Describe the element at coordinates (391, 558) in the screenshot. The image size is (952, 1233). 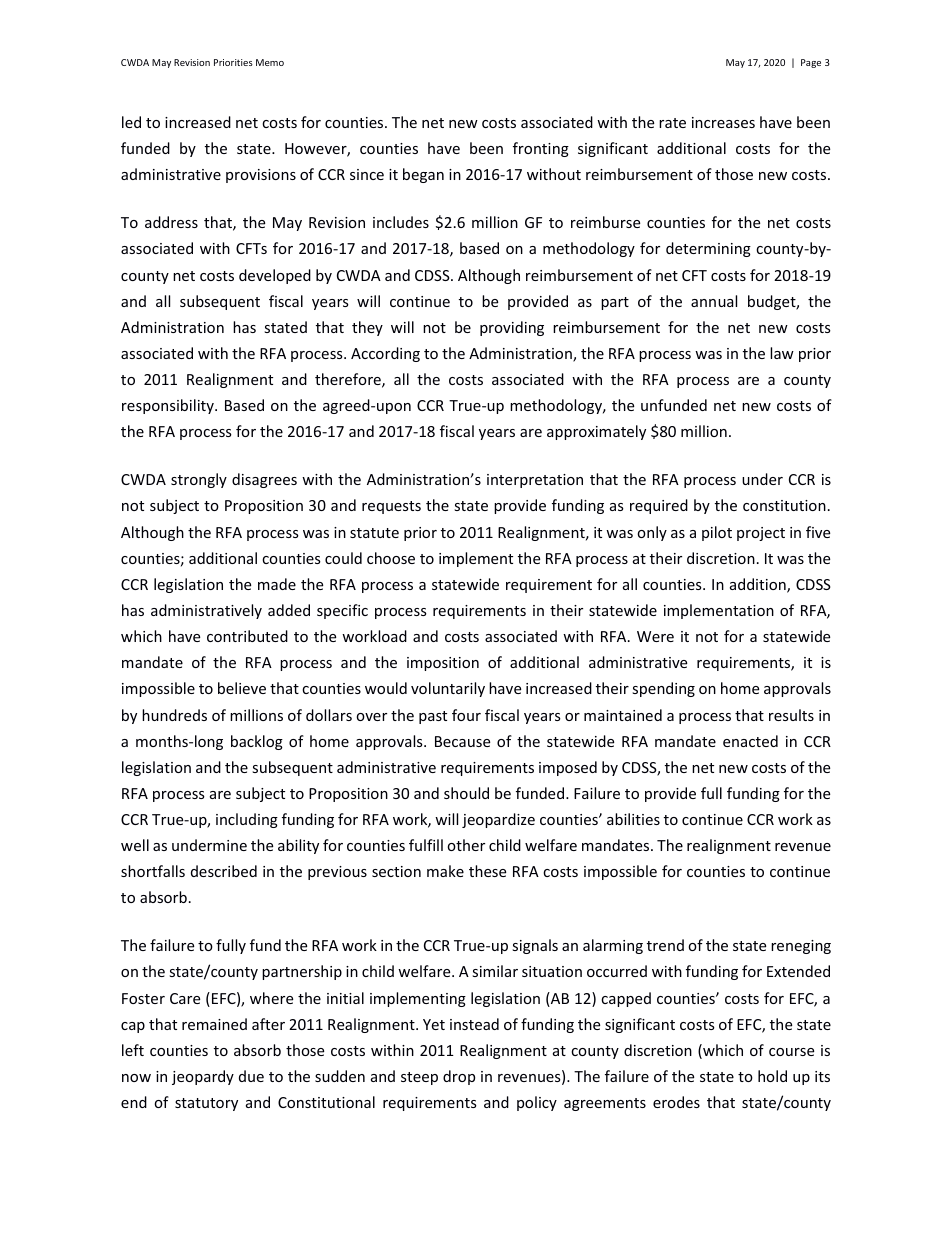
I see `choose` at that location.
